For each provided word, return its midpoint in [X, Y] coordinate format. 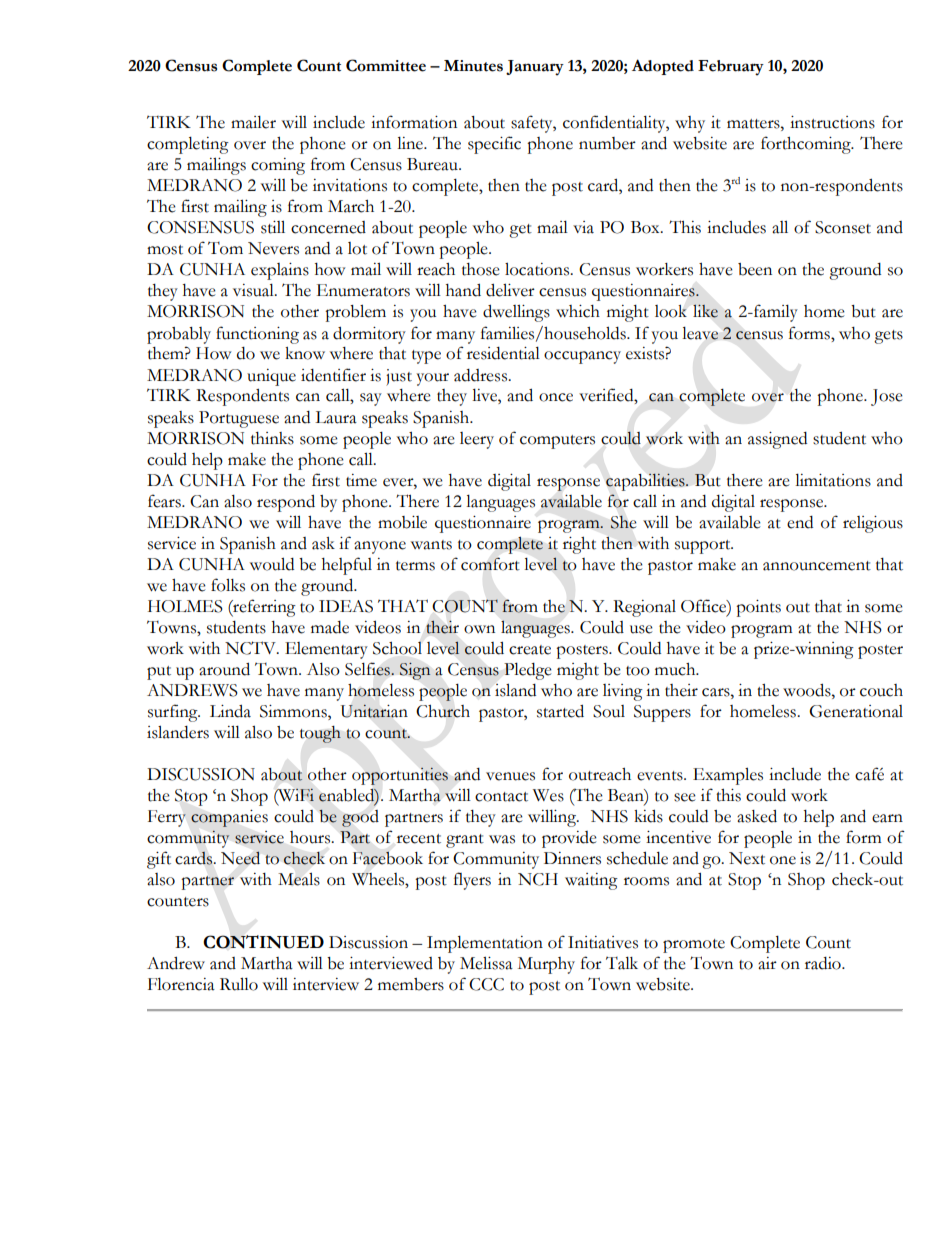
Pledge [528, 671]
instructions [832, 122]
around [224, 669]
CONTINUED [263, 942]
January [535, 68]
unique [271, 377]
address [481, 375]
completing [188, 145]
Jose [887, 397]
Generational [856, 711]
